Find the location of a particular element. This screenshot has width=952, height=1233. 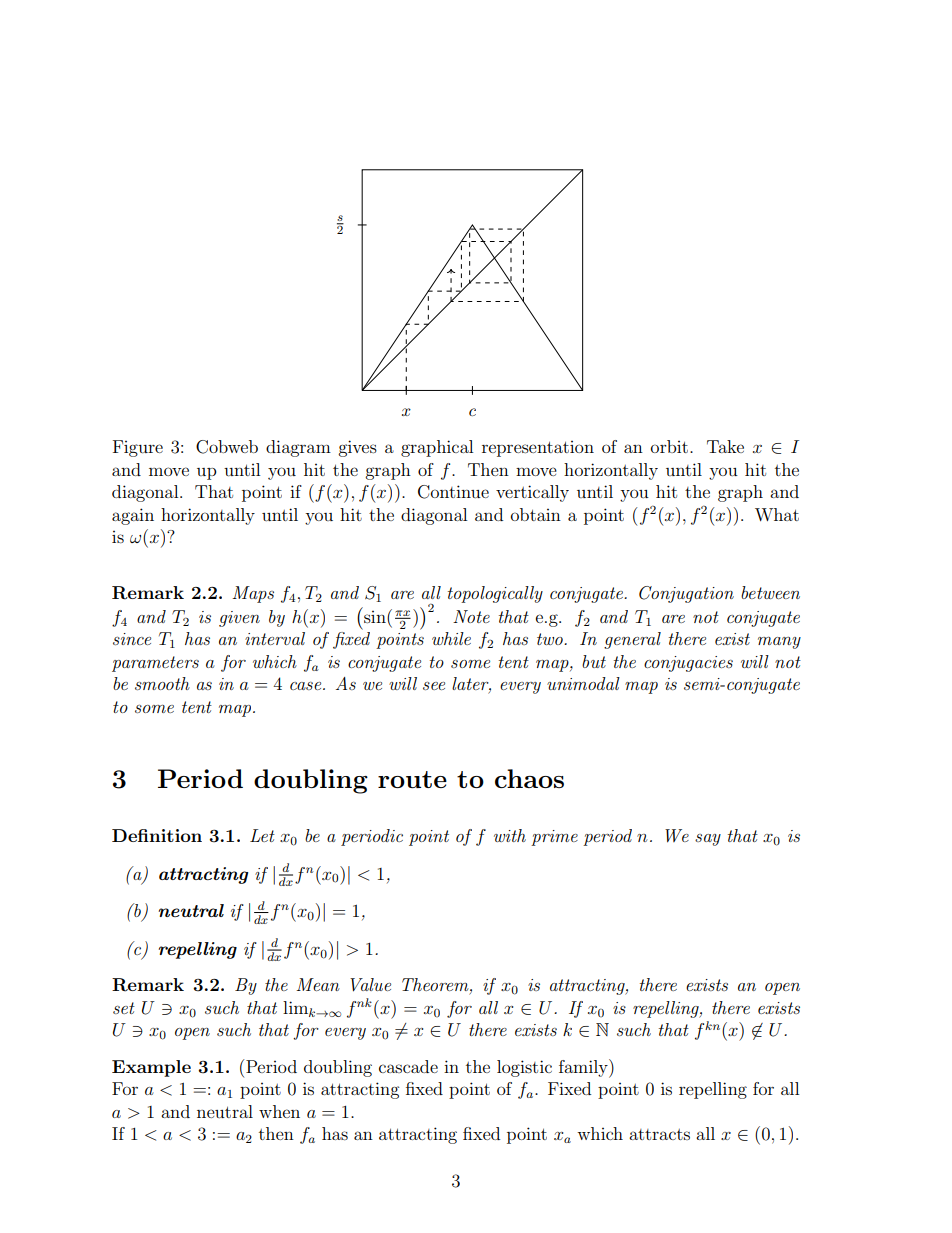

Value is located at coordinates (370, 985).
